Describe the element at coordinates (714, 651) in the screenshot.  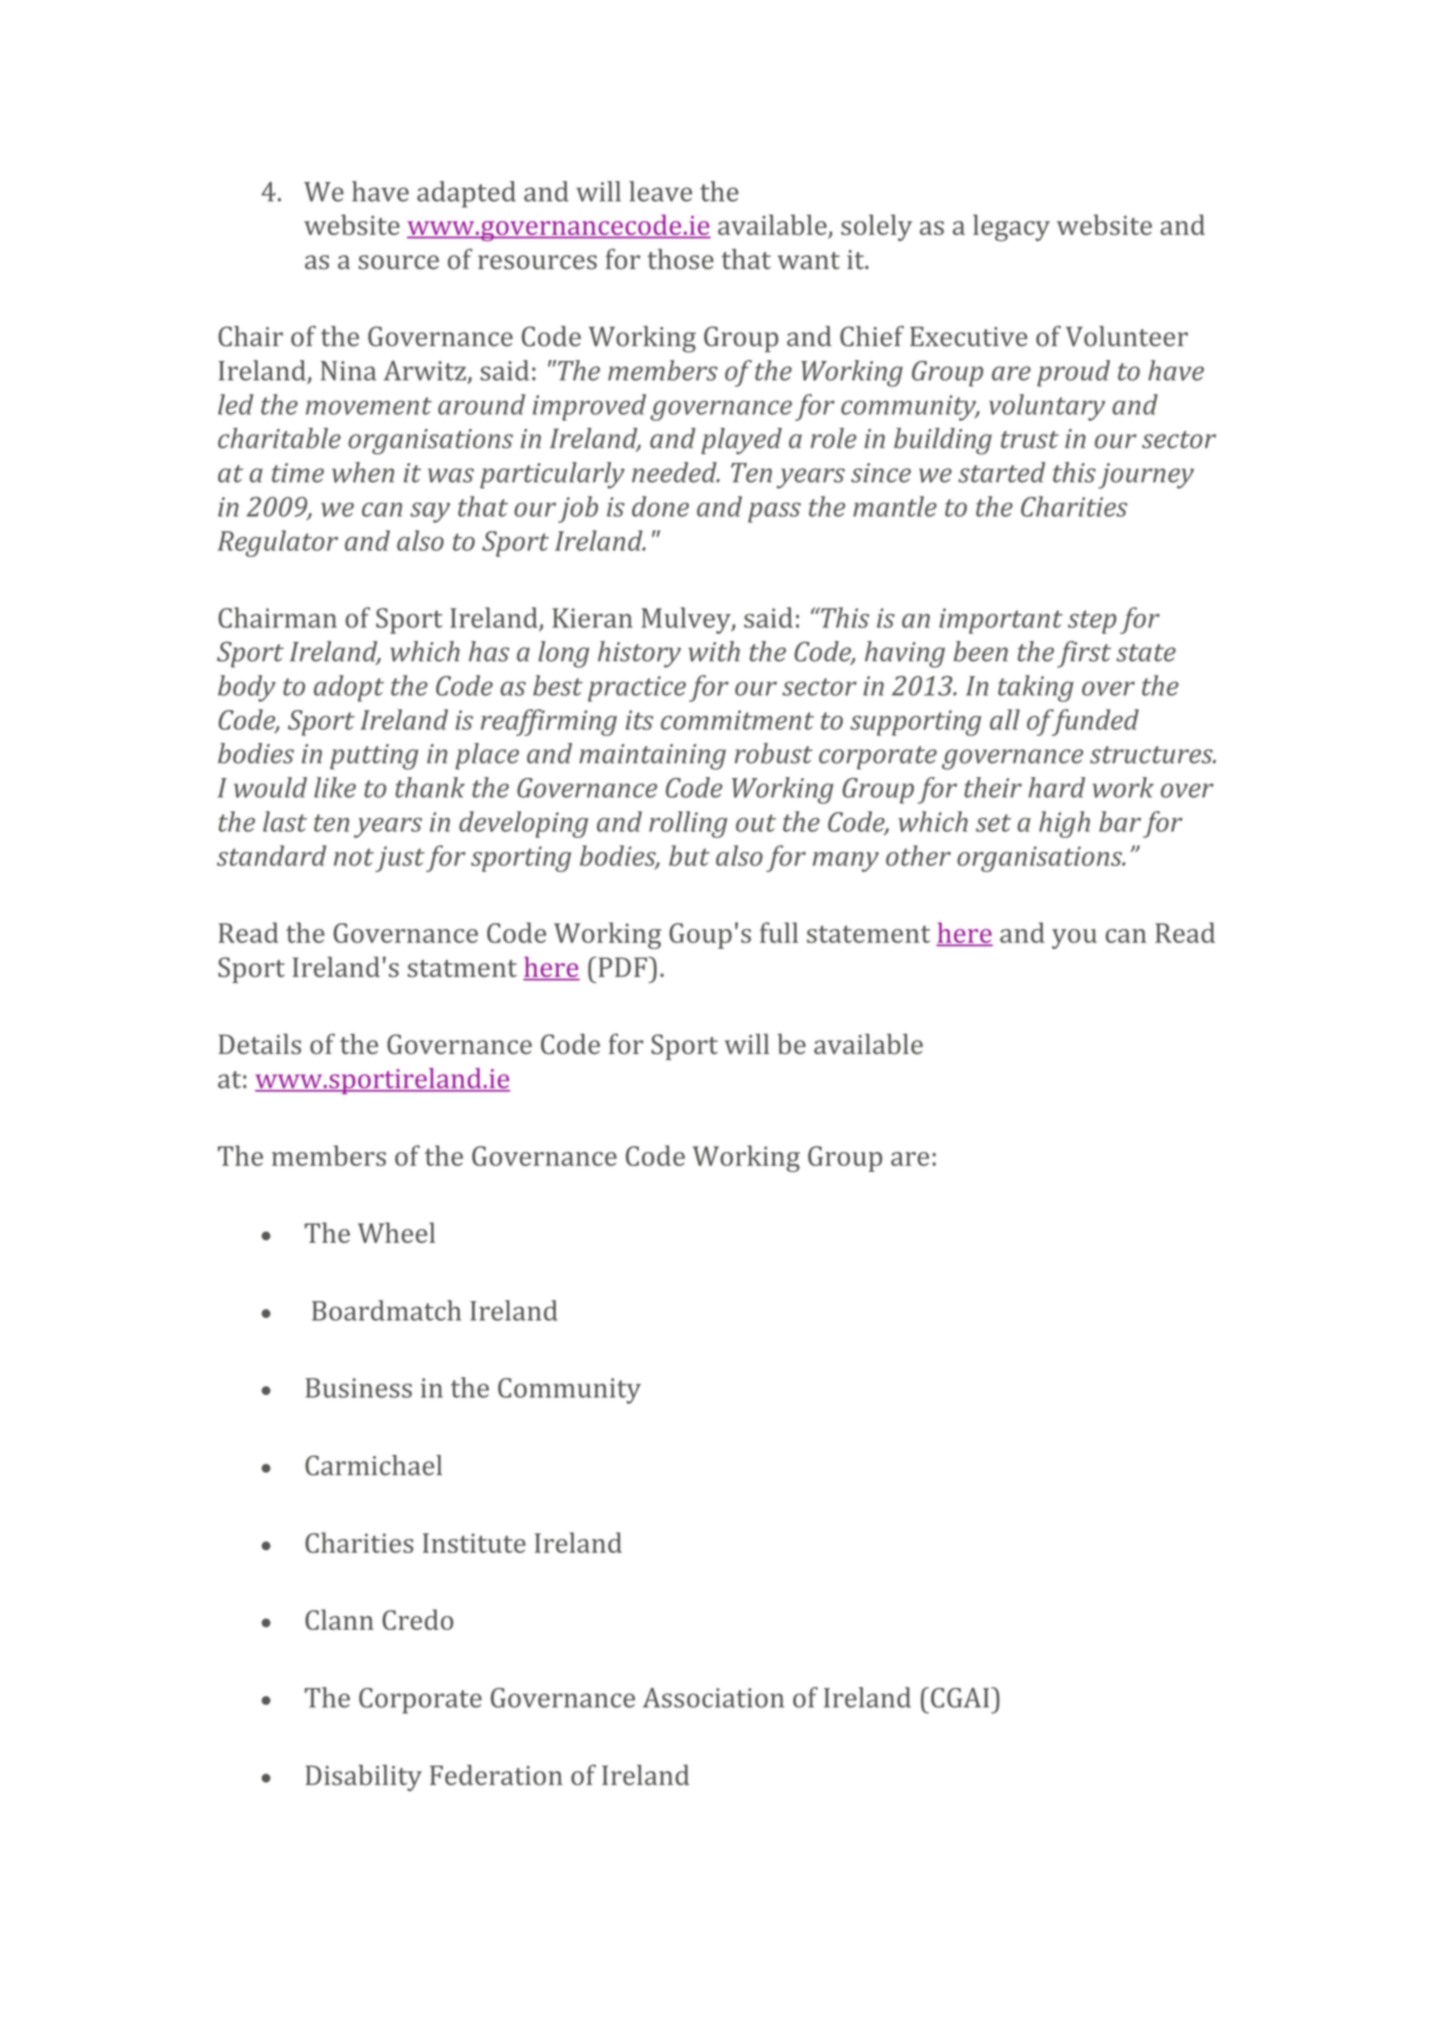
I see `with` at that location.
